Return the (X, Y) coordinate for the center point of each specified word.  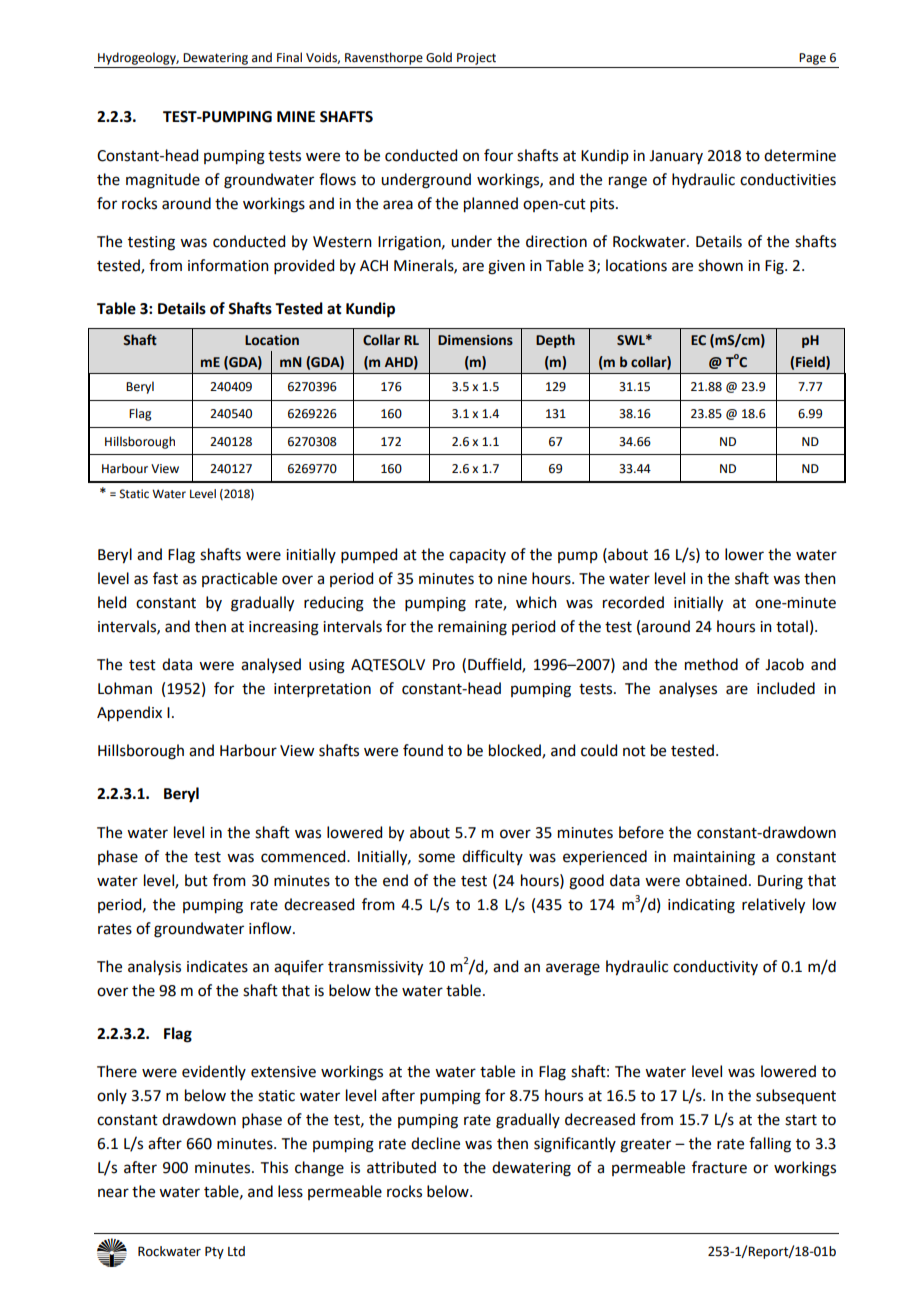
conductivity (715, 967)
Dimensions (475, 340)
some (436, 858)
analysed (271, 665)
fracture (719, 1167)
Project (476, 59)
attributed (401, 1167)
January (676, 157)
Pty (214, 1252)
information (228, 265)
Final (289, 57)
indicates (217, 966)
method (711, 664)
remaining (472, 628)
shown (720, 265)
